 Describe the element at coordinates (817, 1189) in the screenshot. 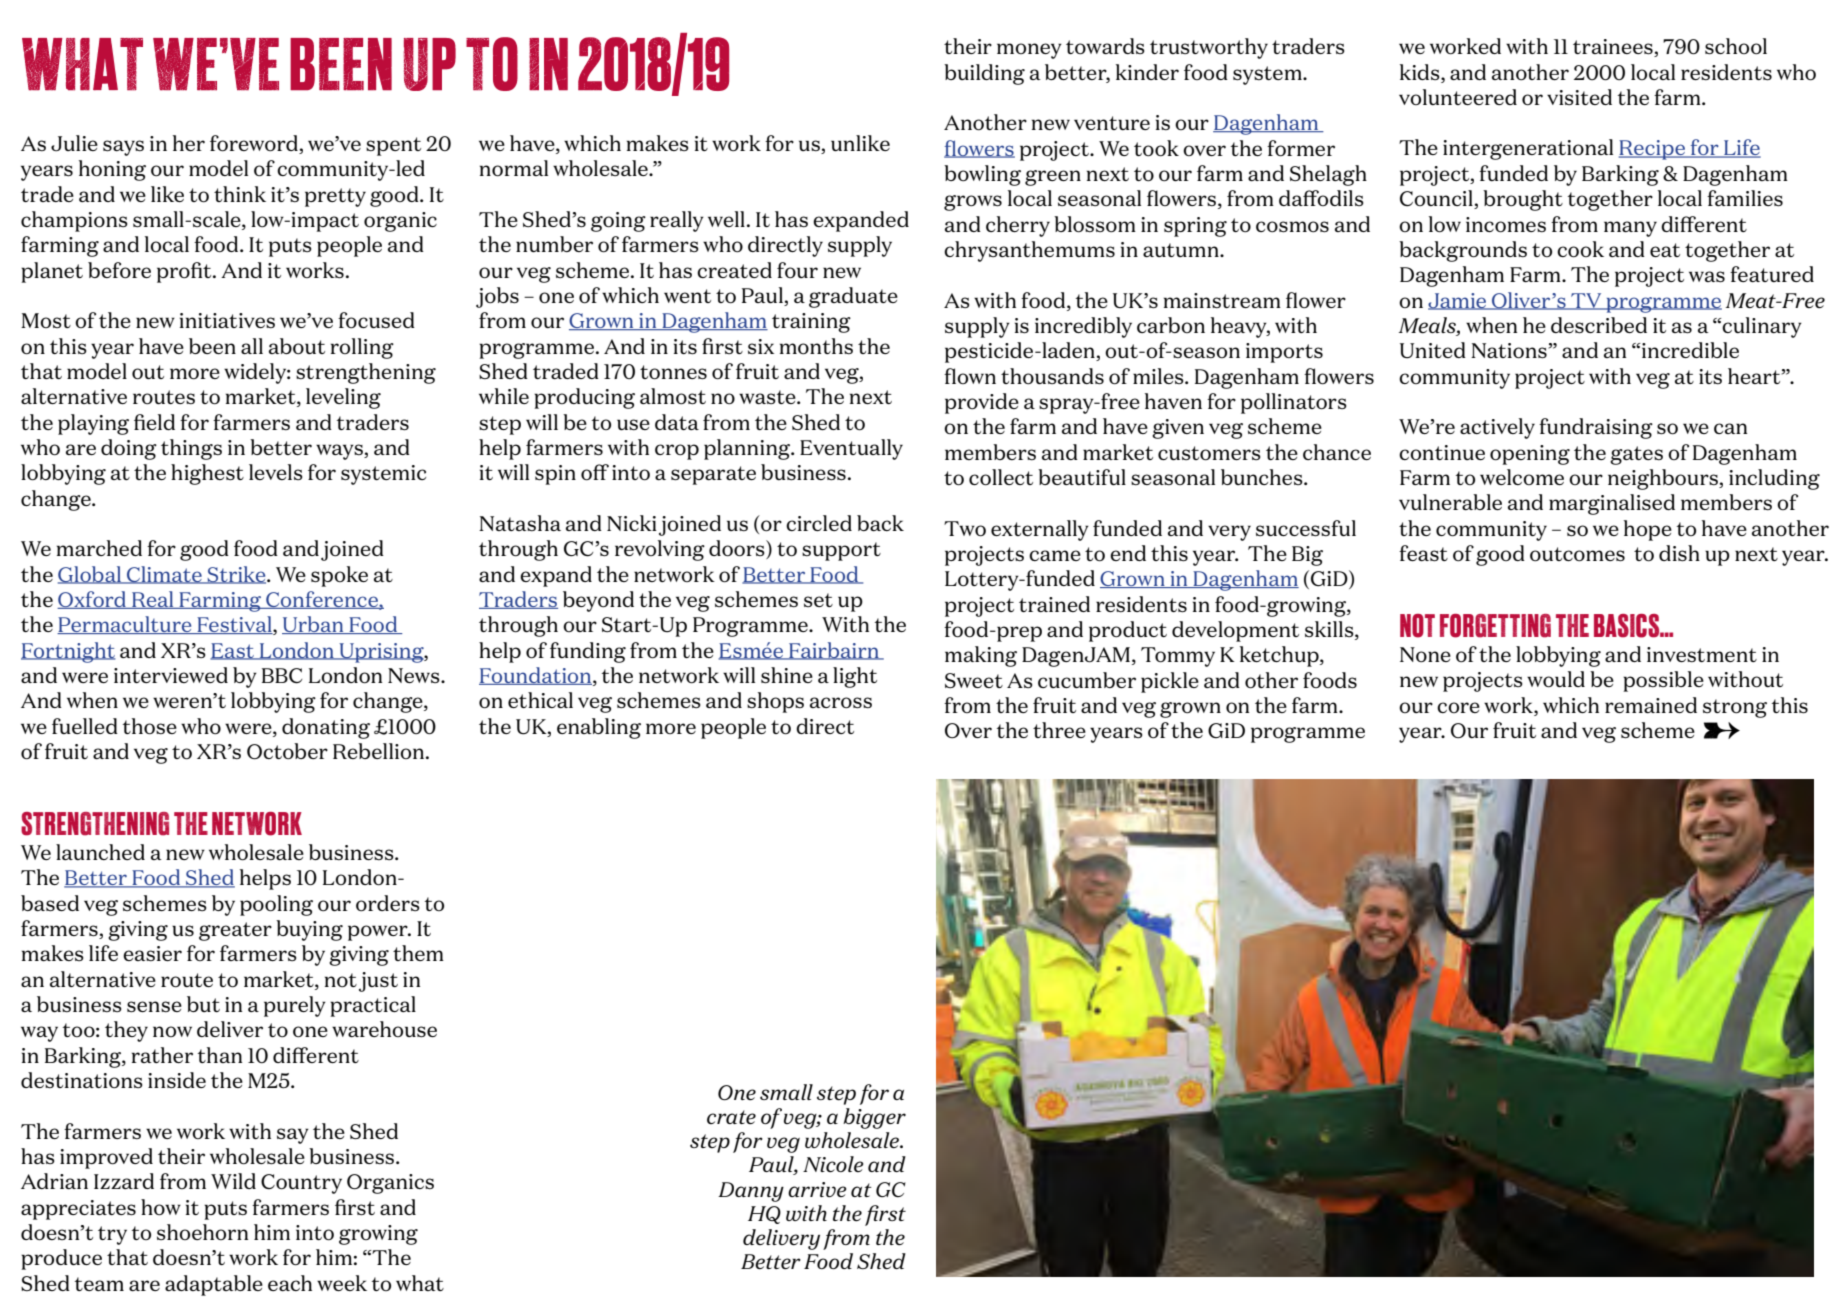

I see `arrive` at that location.
